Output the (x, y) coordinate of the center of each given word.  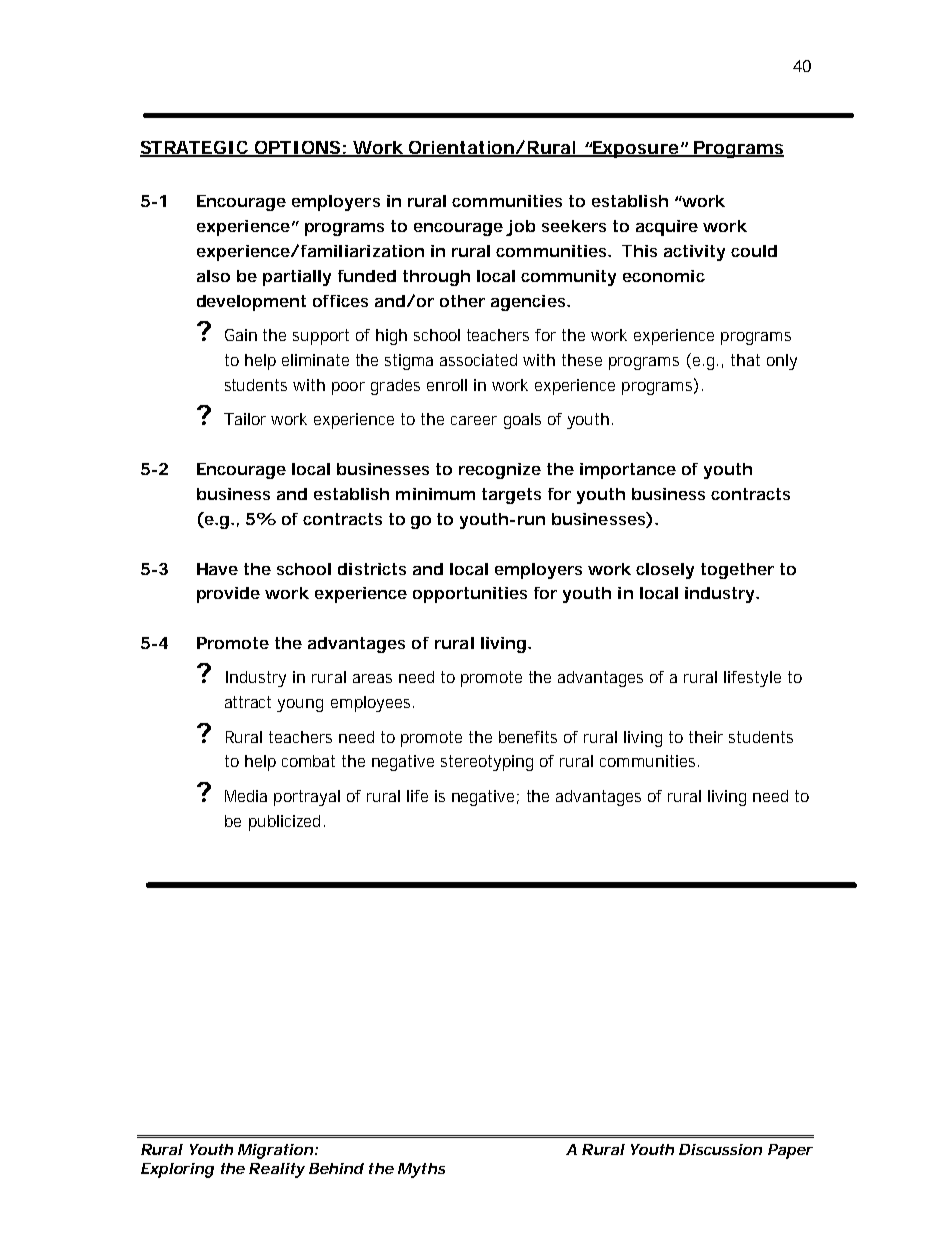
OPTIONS (297, 148)
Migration (275, 1151)
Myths (421, 1170)
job (520, 228)
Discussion (720, 1149)
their (706, 737)
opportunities (470, 595)
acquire (667, 228)
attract (248, 702)
